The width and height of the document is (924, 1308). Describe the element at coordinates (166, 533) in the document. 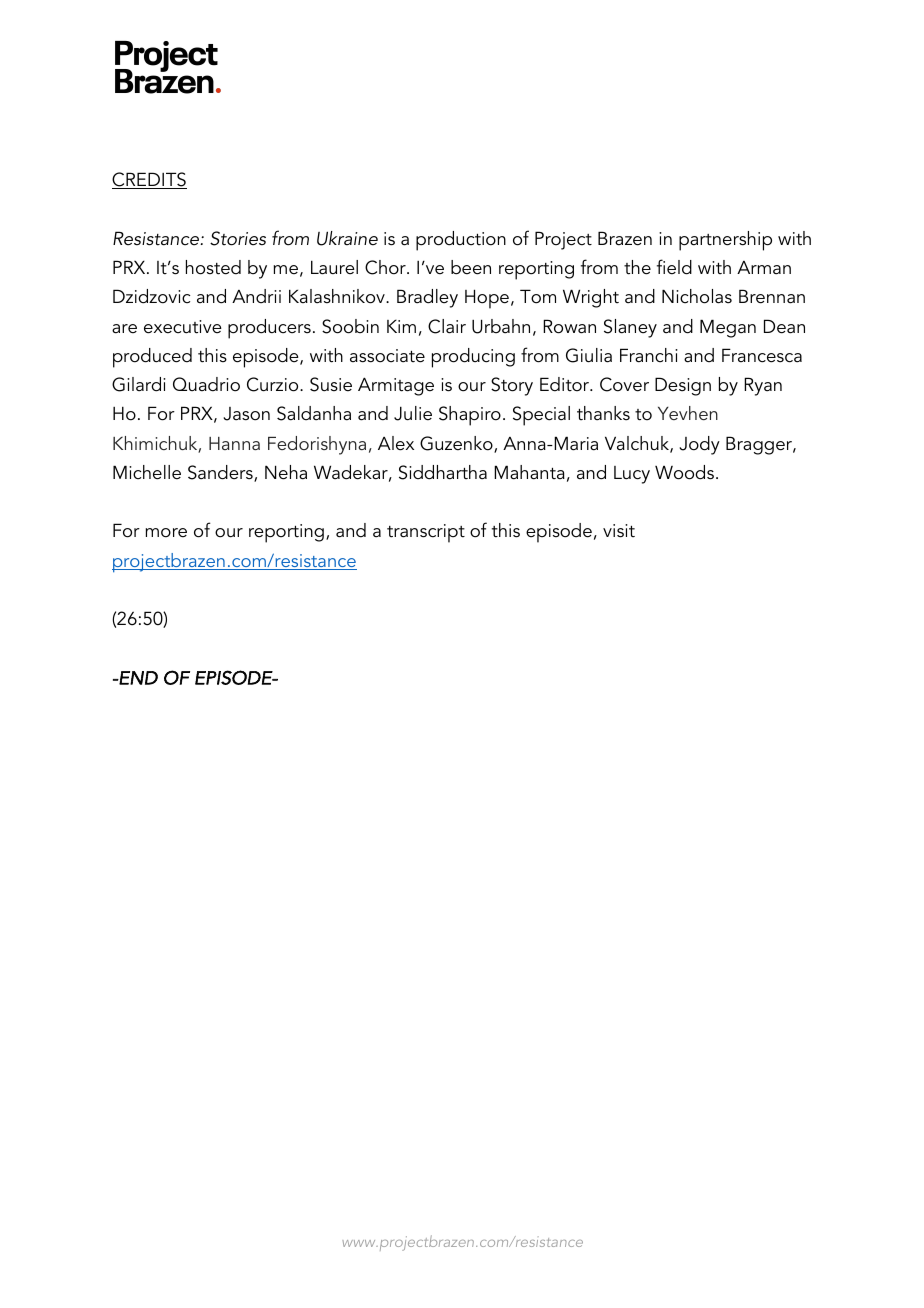

I see `more` at that location.
